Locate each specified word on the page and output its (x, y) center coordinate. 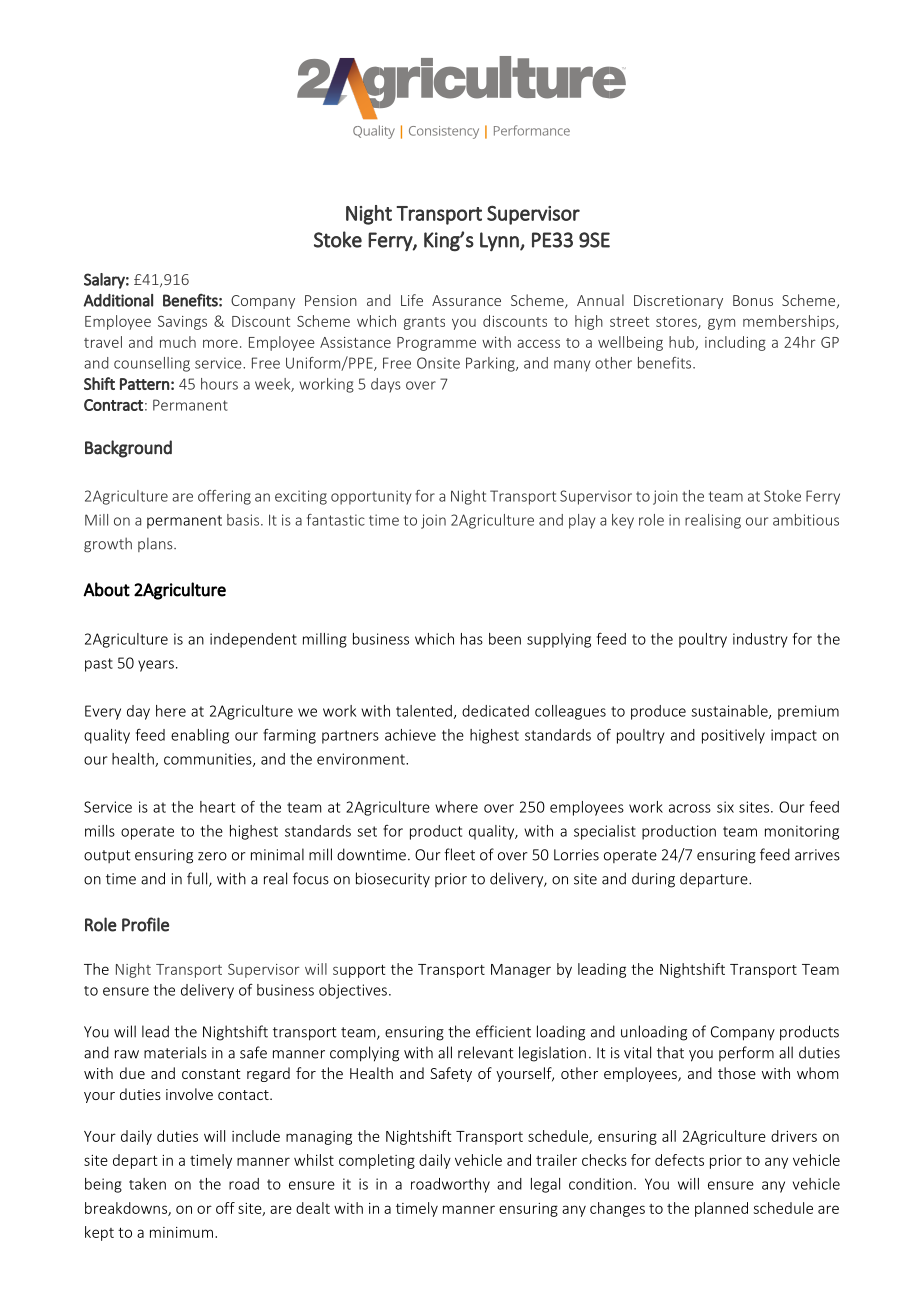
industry (760, 640)
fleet (459, 854)
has (472, 639)
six (725, 807)
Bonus (753, 300)
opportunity (371, 497)
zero (212, 856)
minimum (181, 1232)
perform (746, 1053)
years (156, 666)
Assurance (466, 300)
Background (128, 449)
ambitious (806, 520)
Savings (182, 323)
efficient (503, 1031)
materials (175, 1052)
